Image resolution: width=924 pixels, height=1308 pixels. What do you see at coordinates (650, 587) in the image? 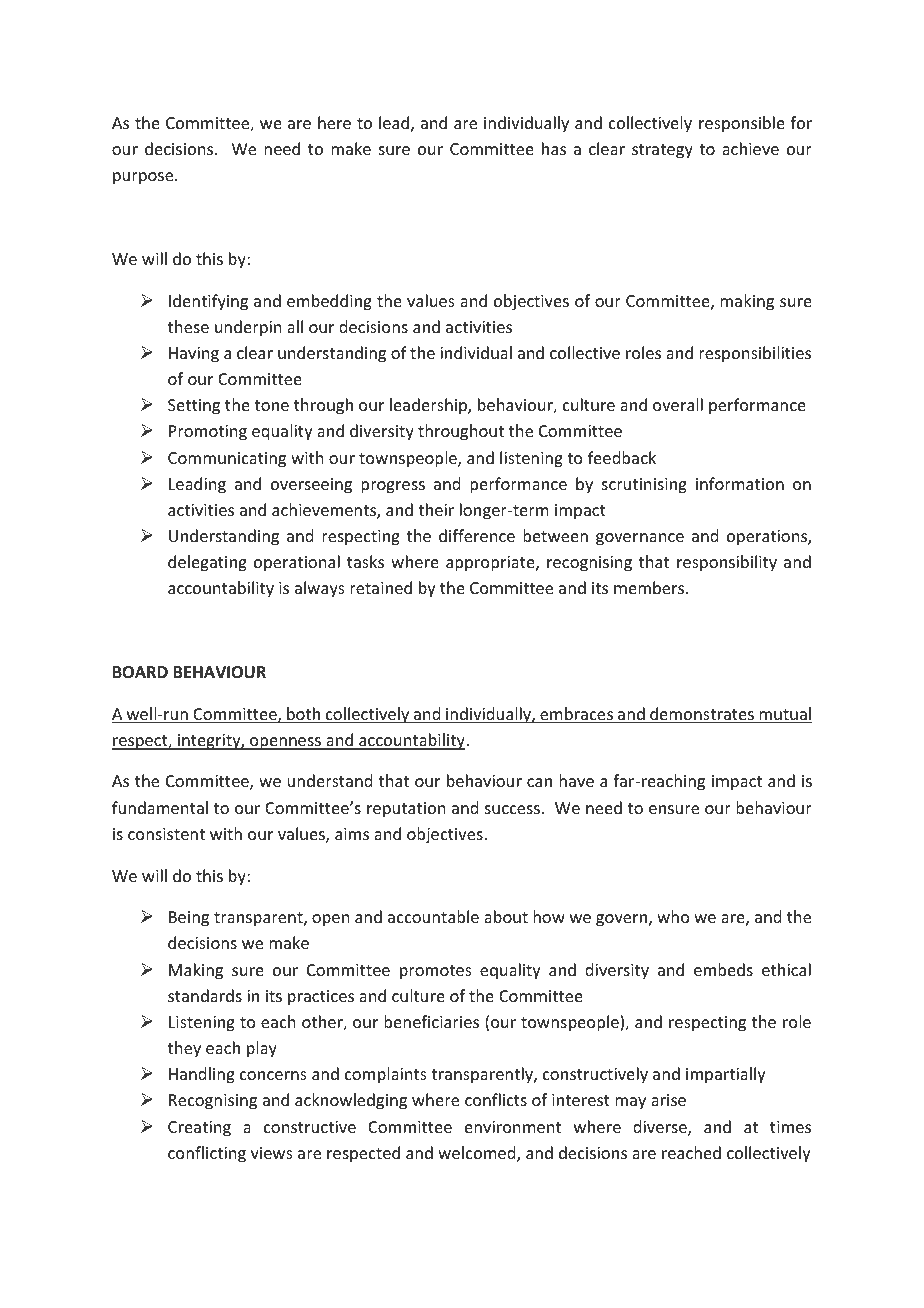
I see `members` at bounding box center [650, 587].
